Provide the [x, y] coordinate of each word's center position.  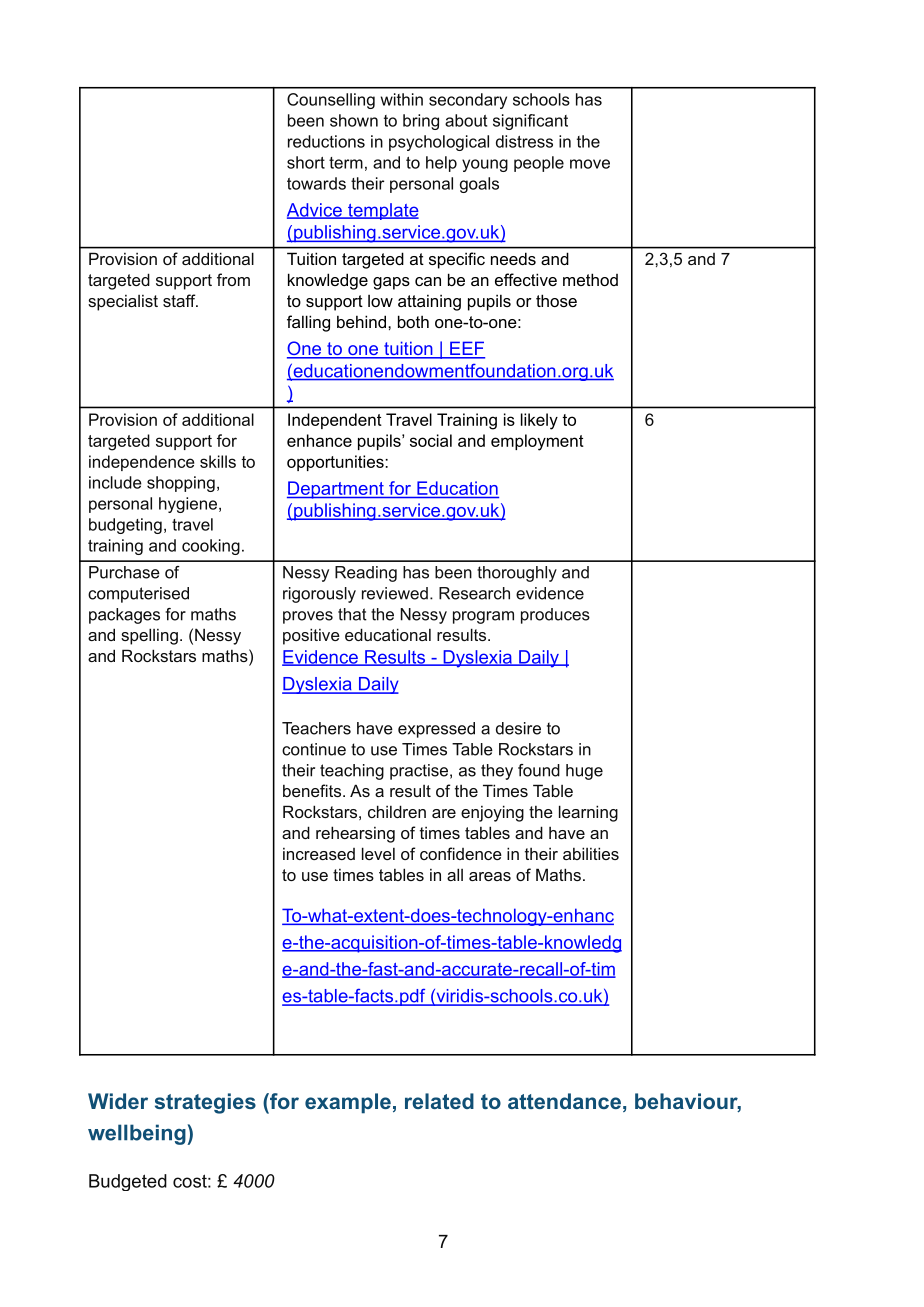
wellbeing [138, 1134]
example [348, 1103]
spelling [149, 636]
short [306, 162]
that [352, 614]
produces [555, 616]
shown [354, 120]
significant [530, 122]
